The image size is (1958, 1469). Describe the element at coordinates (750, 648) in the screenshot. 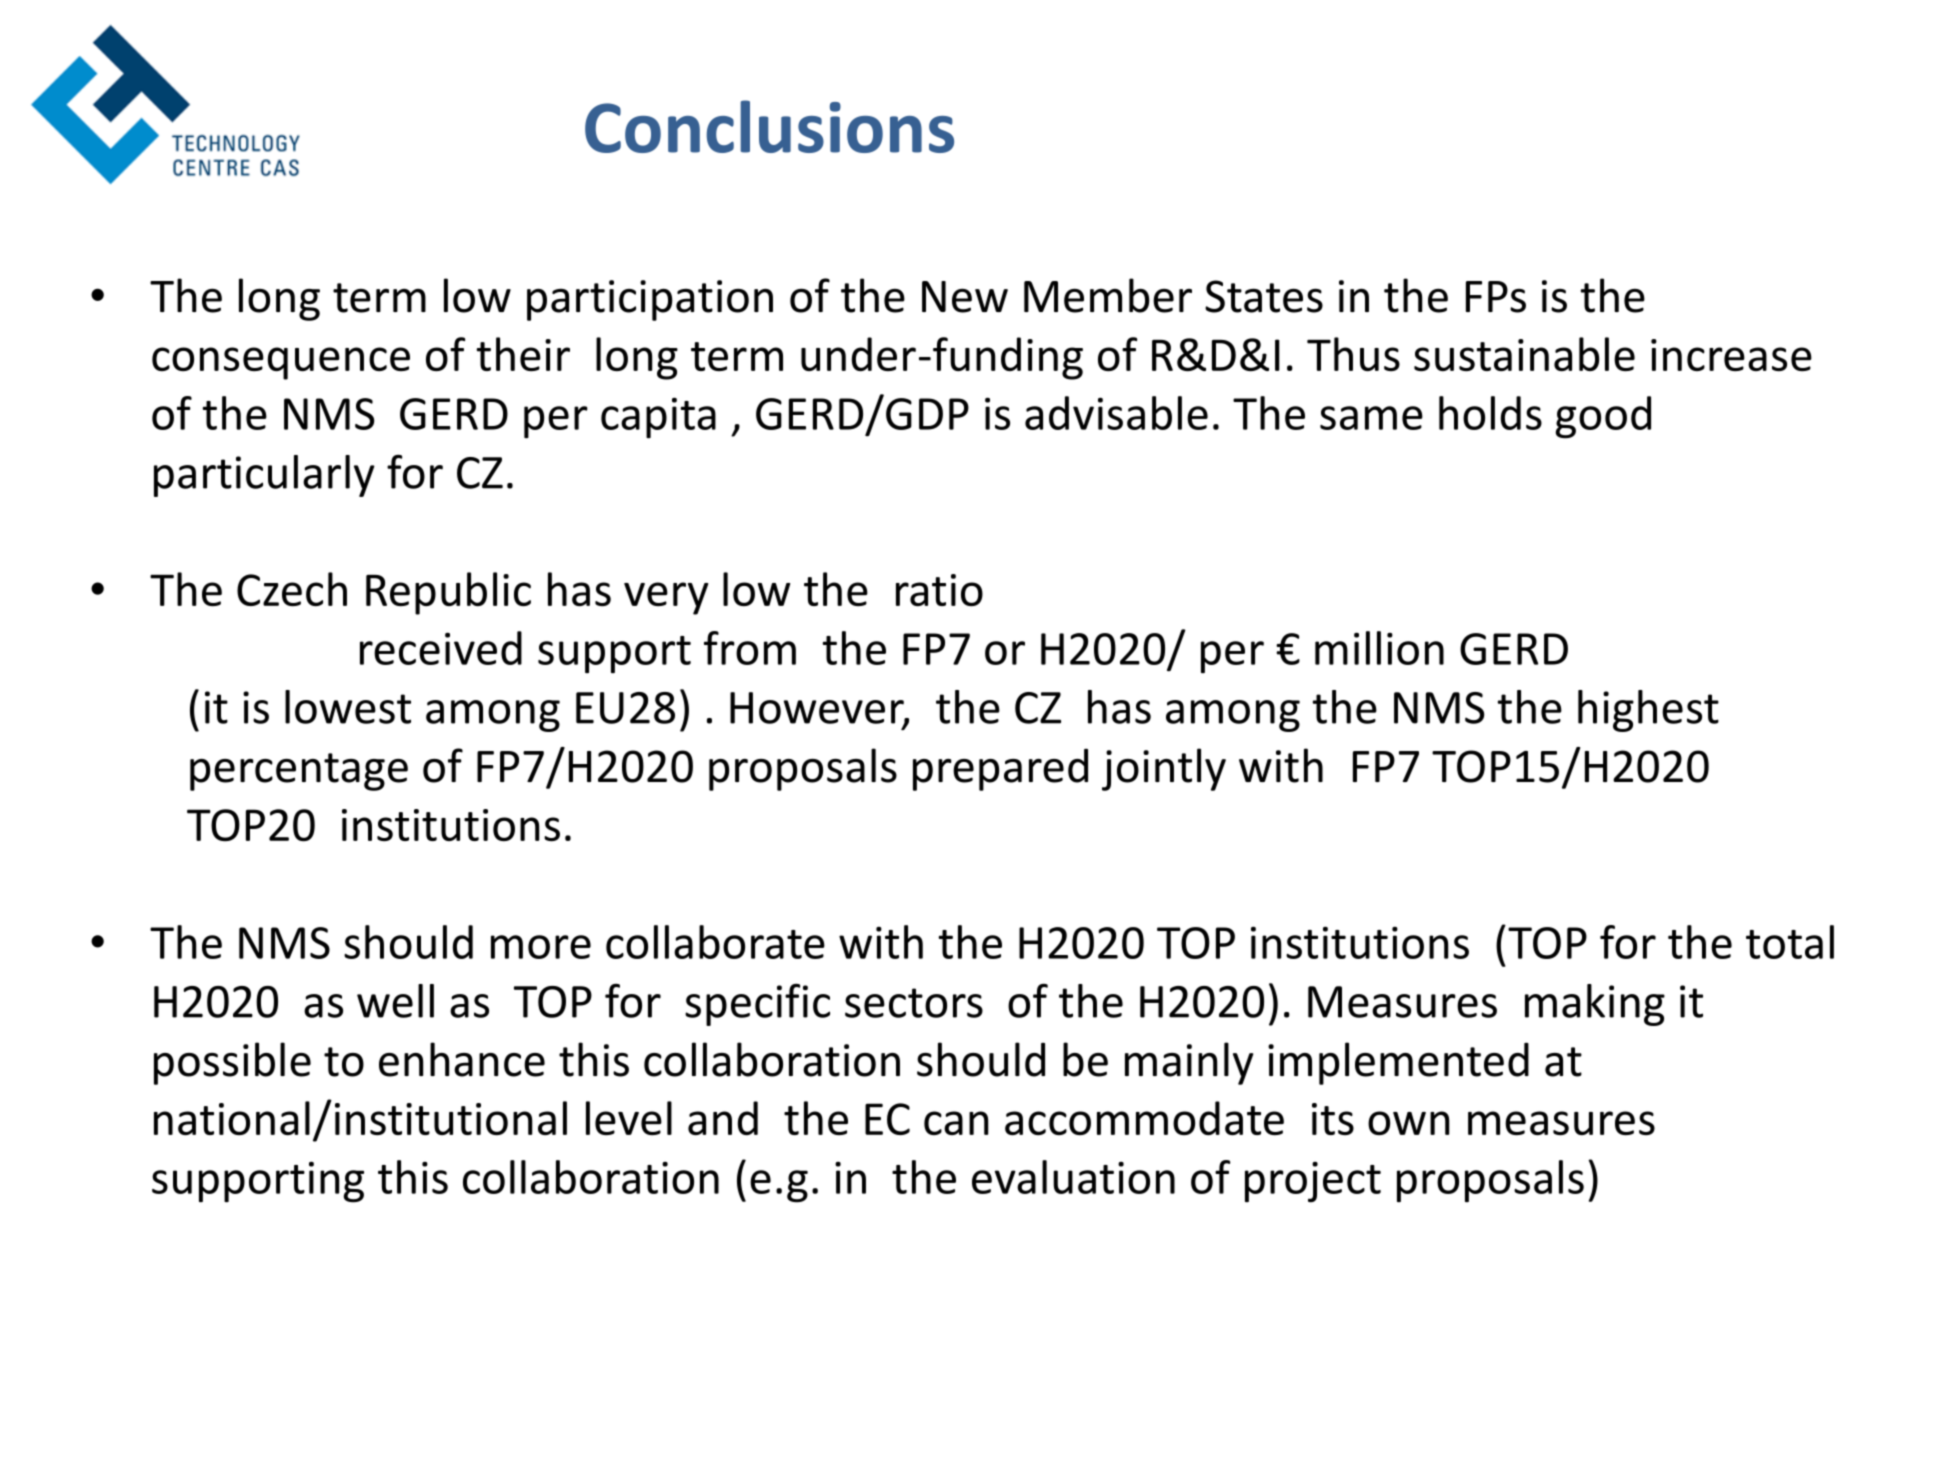

I see `from` at that location.
